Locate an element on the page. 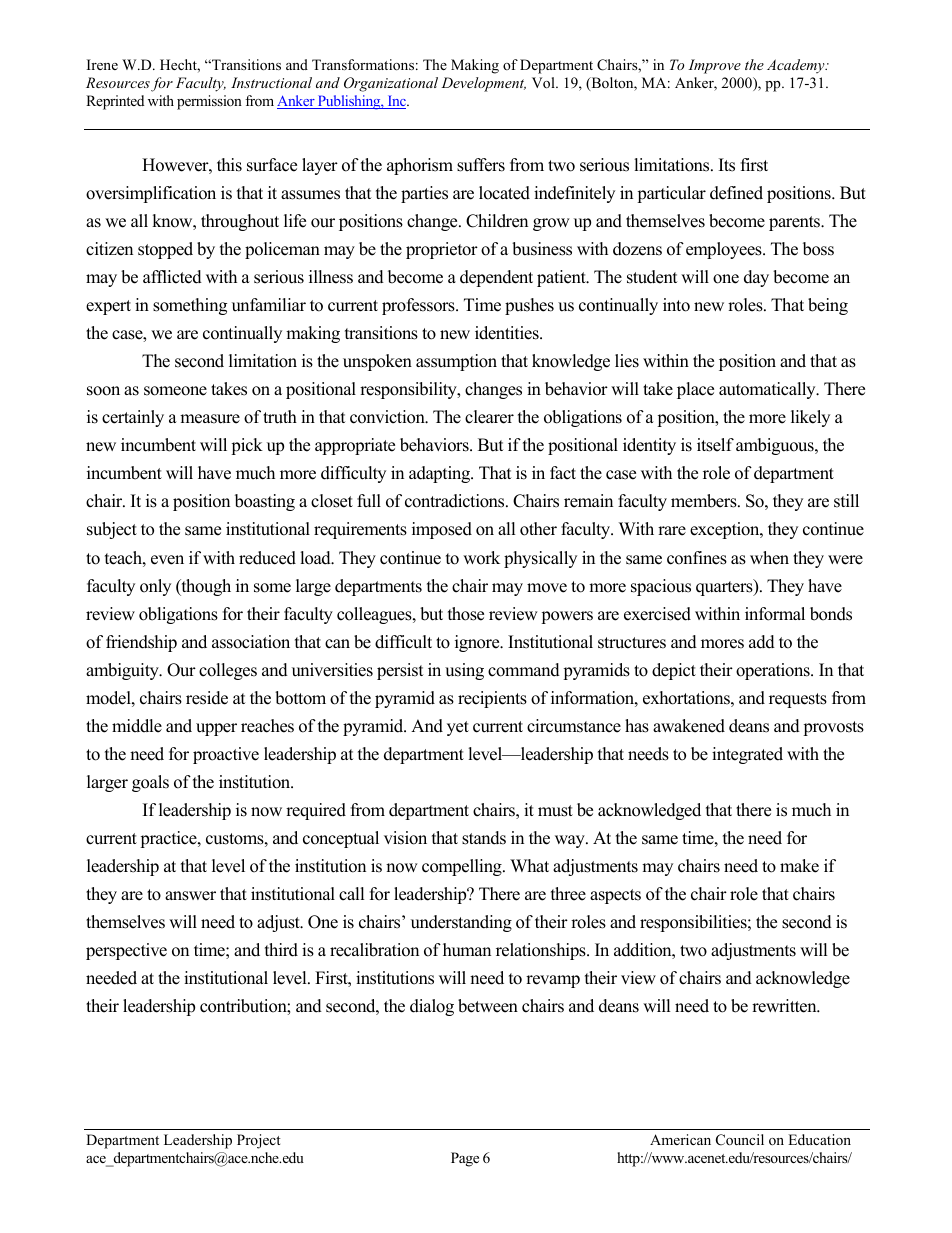 The width and height of the page is (952, 1233). Academy is located at coordinates (797, 66).
